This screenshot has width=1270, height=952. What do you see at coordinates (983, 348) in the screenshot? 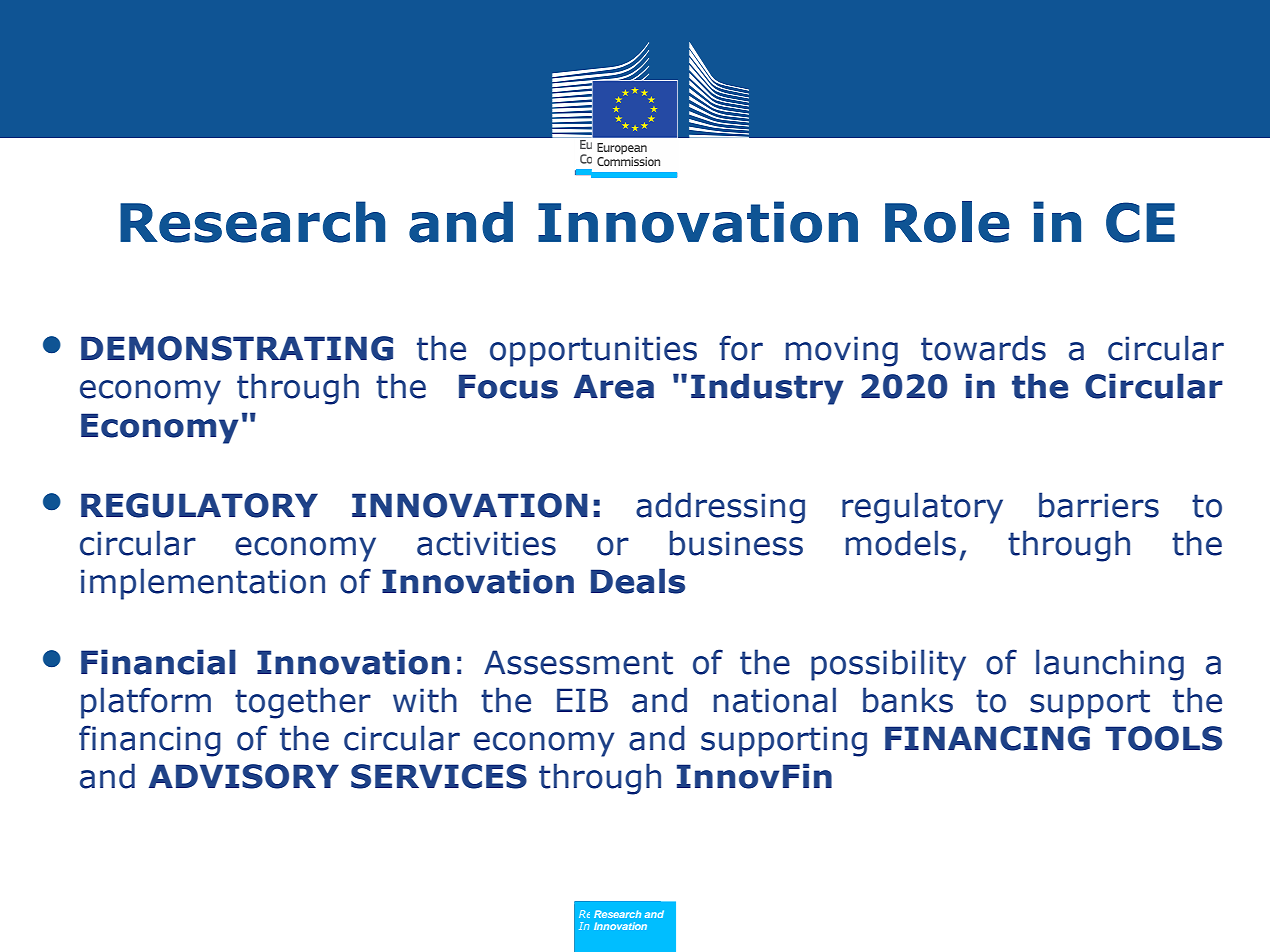
I see `towards` at bounding box center [983, 348].
